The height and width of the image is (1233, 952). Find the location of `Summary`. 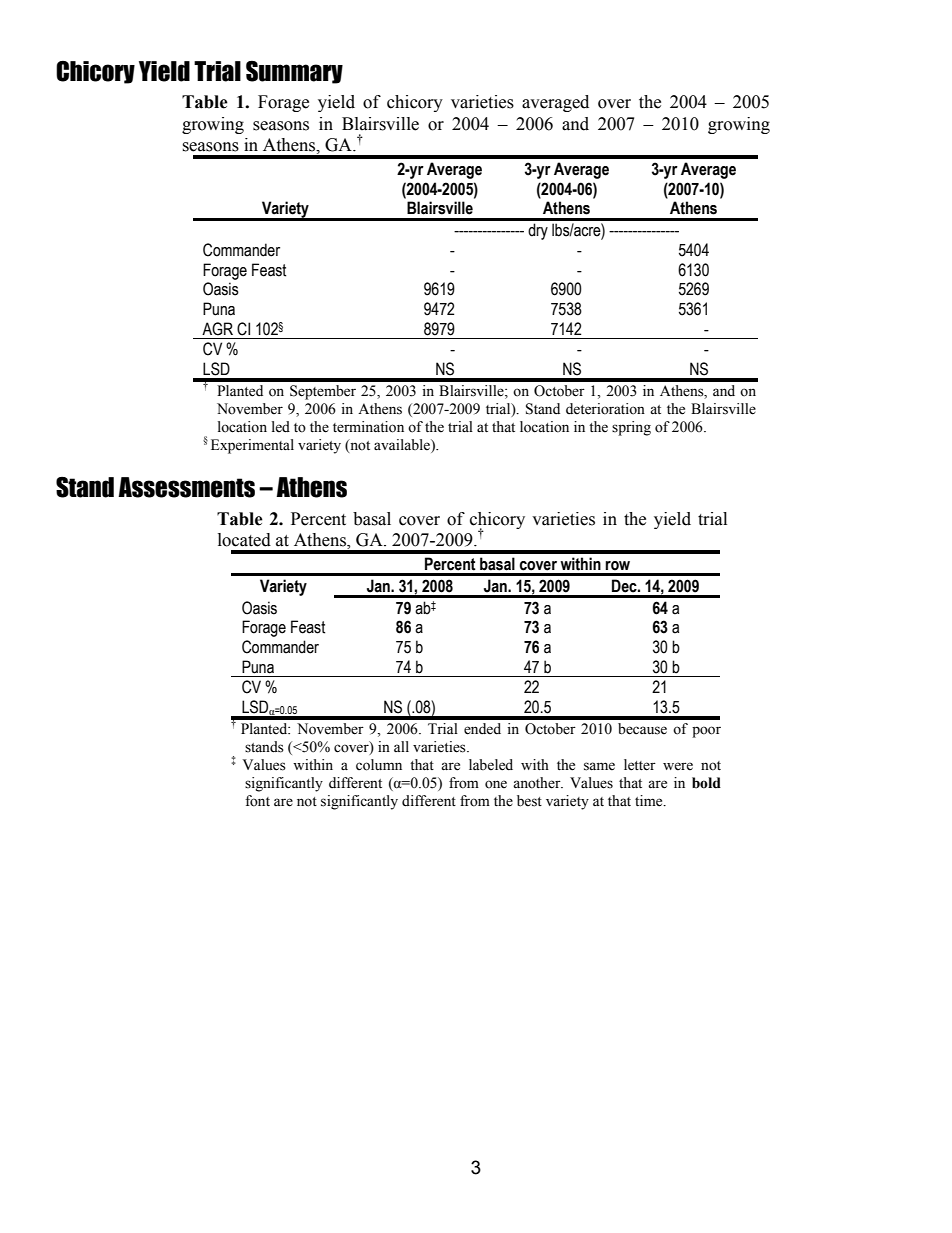

Summary is located at coordinates (294, 72).
